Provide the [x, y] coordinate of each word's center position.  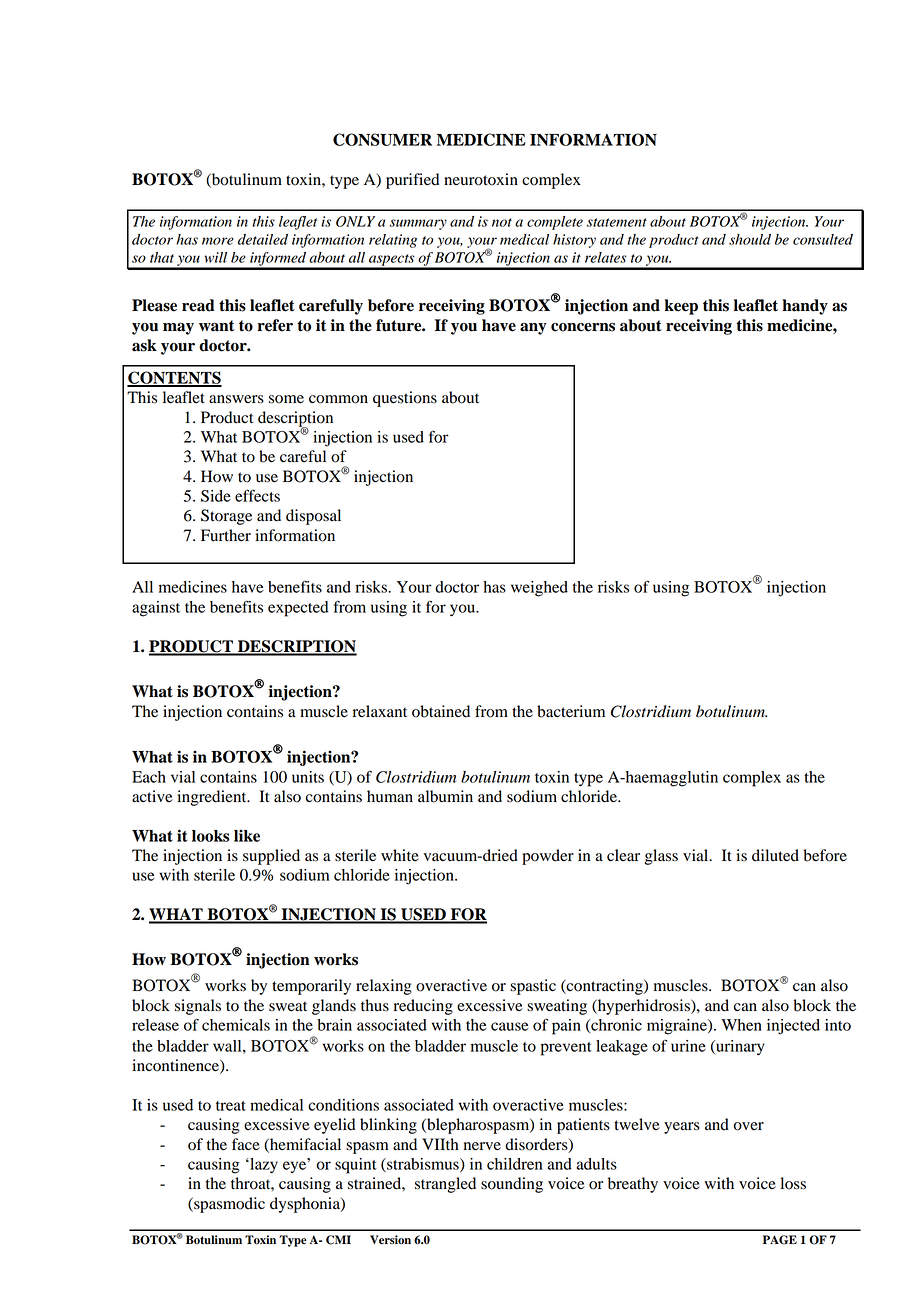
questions [405, 399]
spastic [533, 987]
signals [198, 1007]
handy [805, 307]
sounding [512, 1185]
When [741, 1025]
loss [793, 1183]
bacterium [571, 711]
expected [298, 609]
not [502, 222]
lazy [263, 1166]
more [218, 241]
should [750, 239]
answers [236, 399]
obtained [441, 711]
